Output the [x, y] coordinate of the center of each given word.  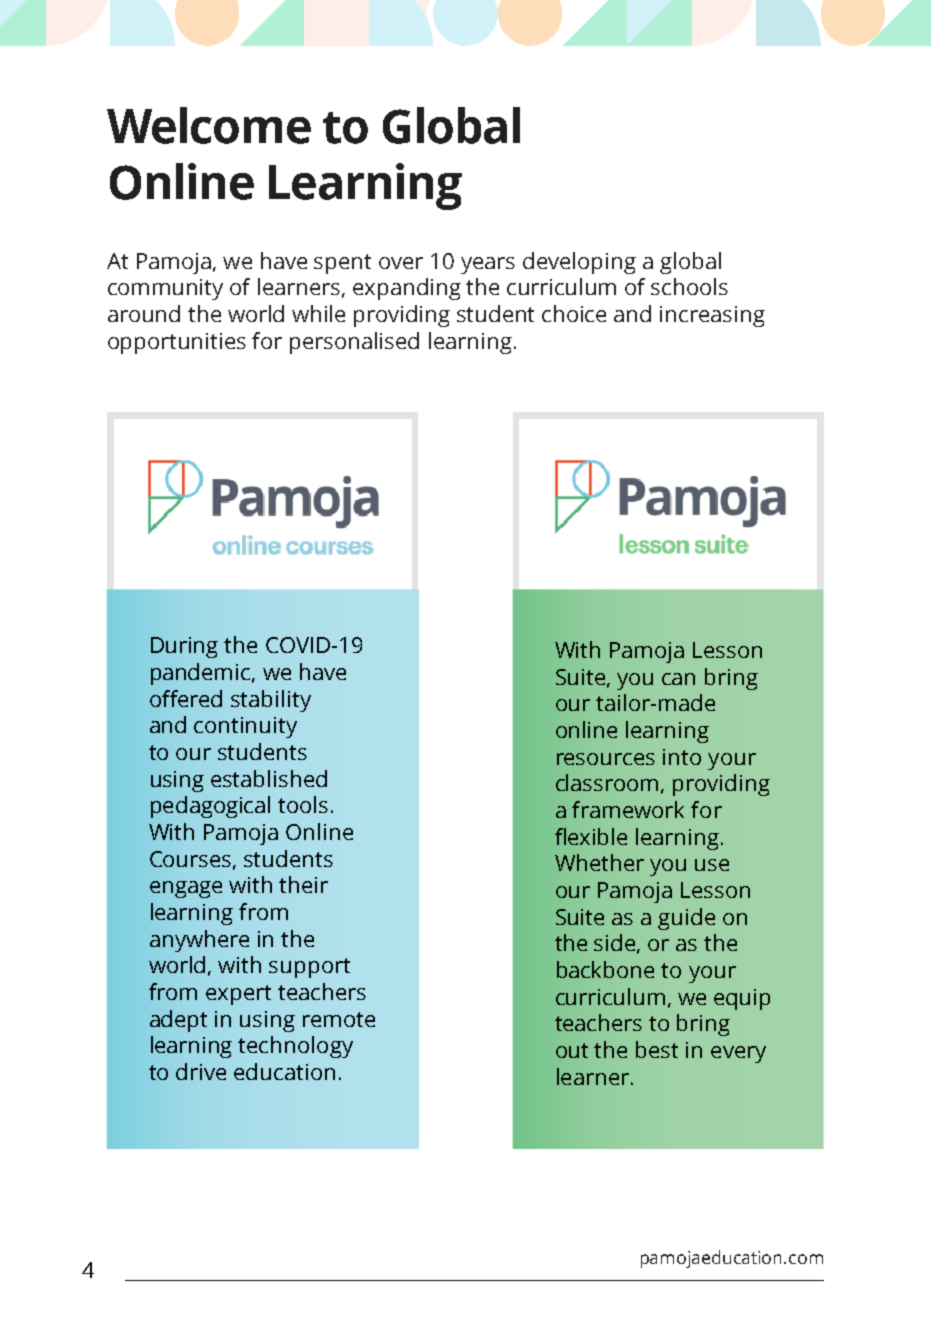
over [401, 263]
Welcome [209, 125]
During [184, 647]
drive [201, 1071]
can [678, 679]
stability [271, 701]
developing [579, 263]
